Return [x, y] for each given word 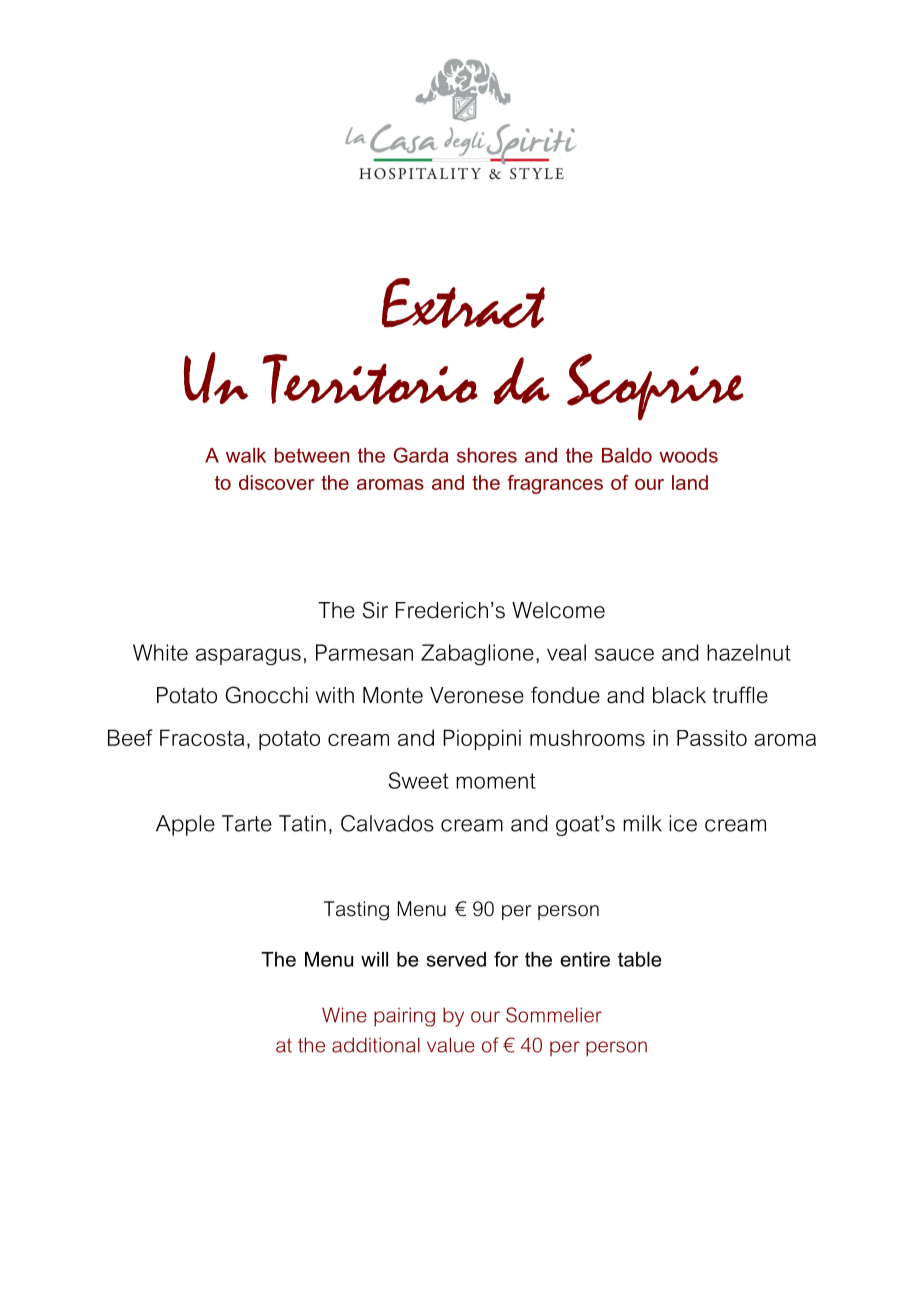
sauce [624, 654]
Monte [393, 695]
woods [688, 455]
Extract [463, 303]
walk [246, 455]
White [160, 652]
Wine [344, 1015]
